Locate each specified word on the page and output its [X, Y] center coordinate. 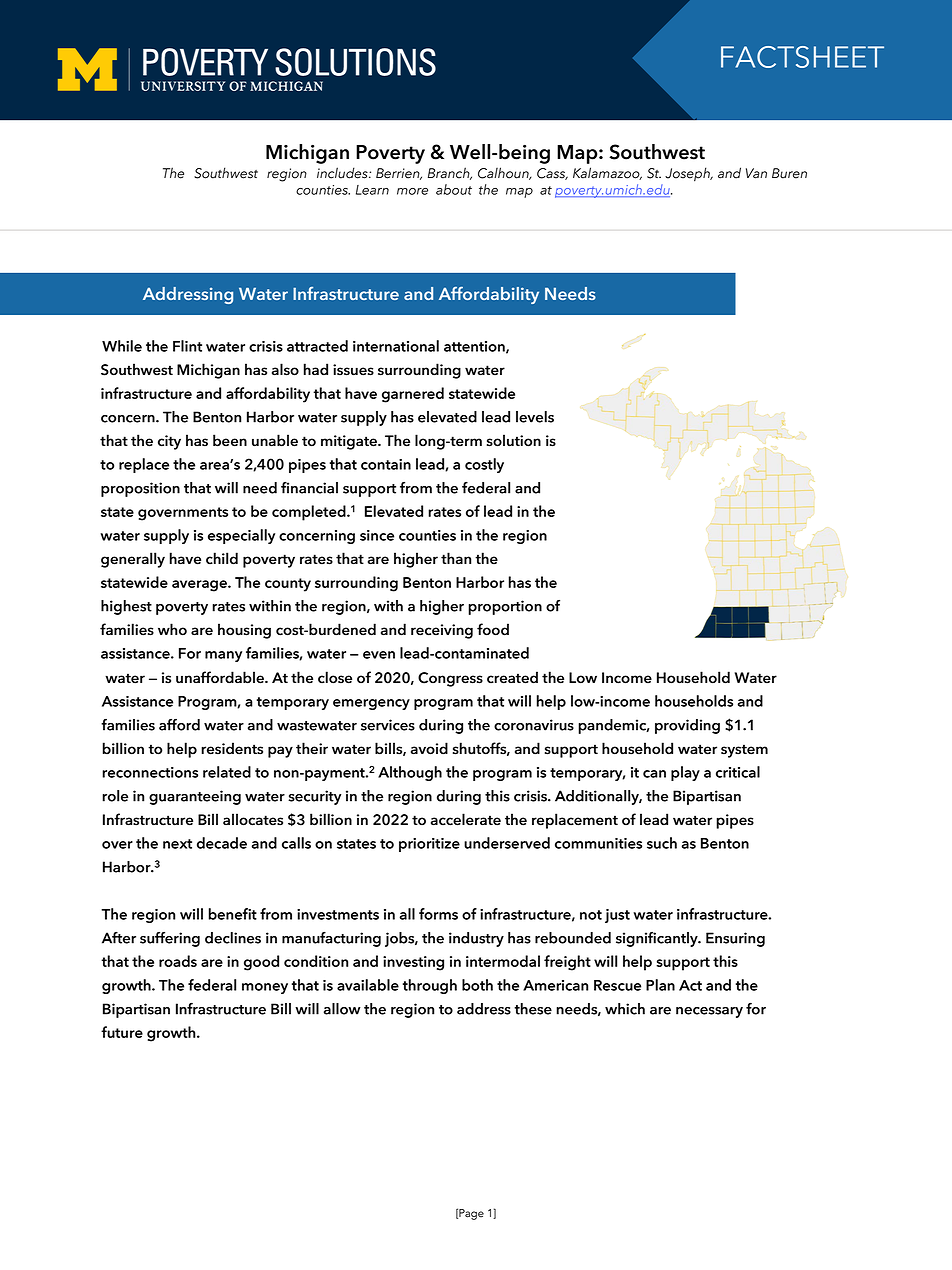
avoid [429, 748]
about [454, 189]
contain [386, 464]
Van [756, 173]
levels [535, 417]
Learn [372, 190]
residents [232, 748]
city [169, 442]
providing [687, 726]
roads [178, 961]
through [430, 986]
